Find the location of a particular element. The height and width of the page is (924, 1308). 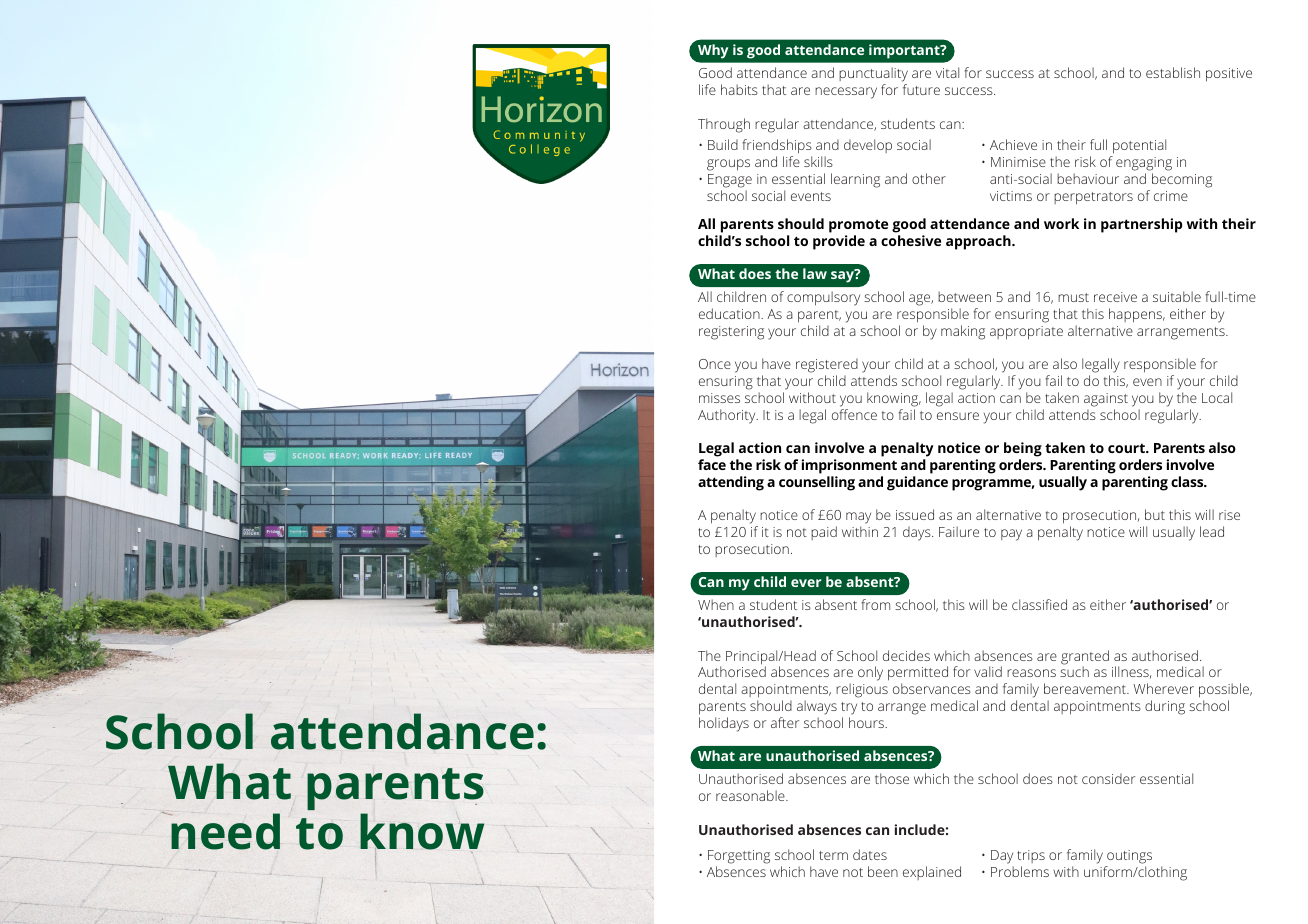

face is located at coordinates (712, 464).
